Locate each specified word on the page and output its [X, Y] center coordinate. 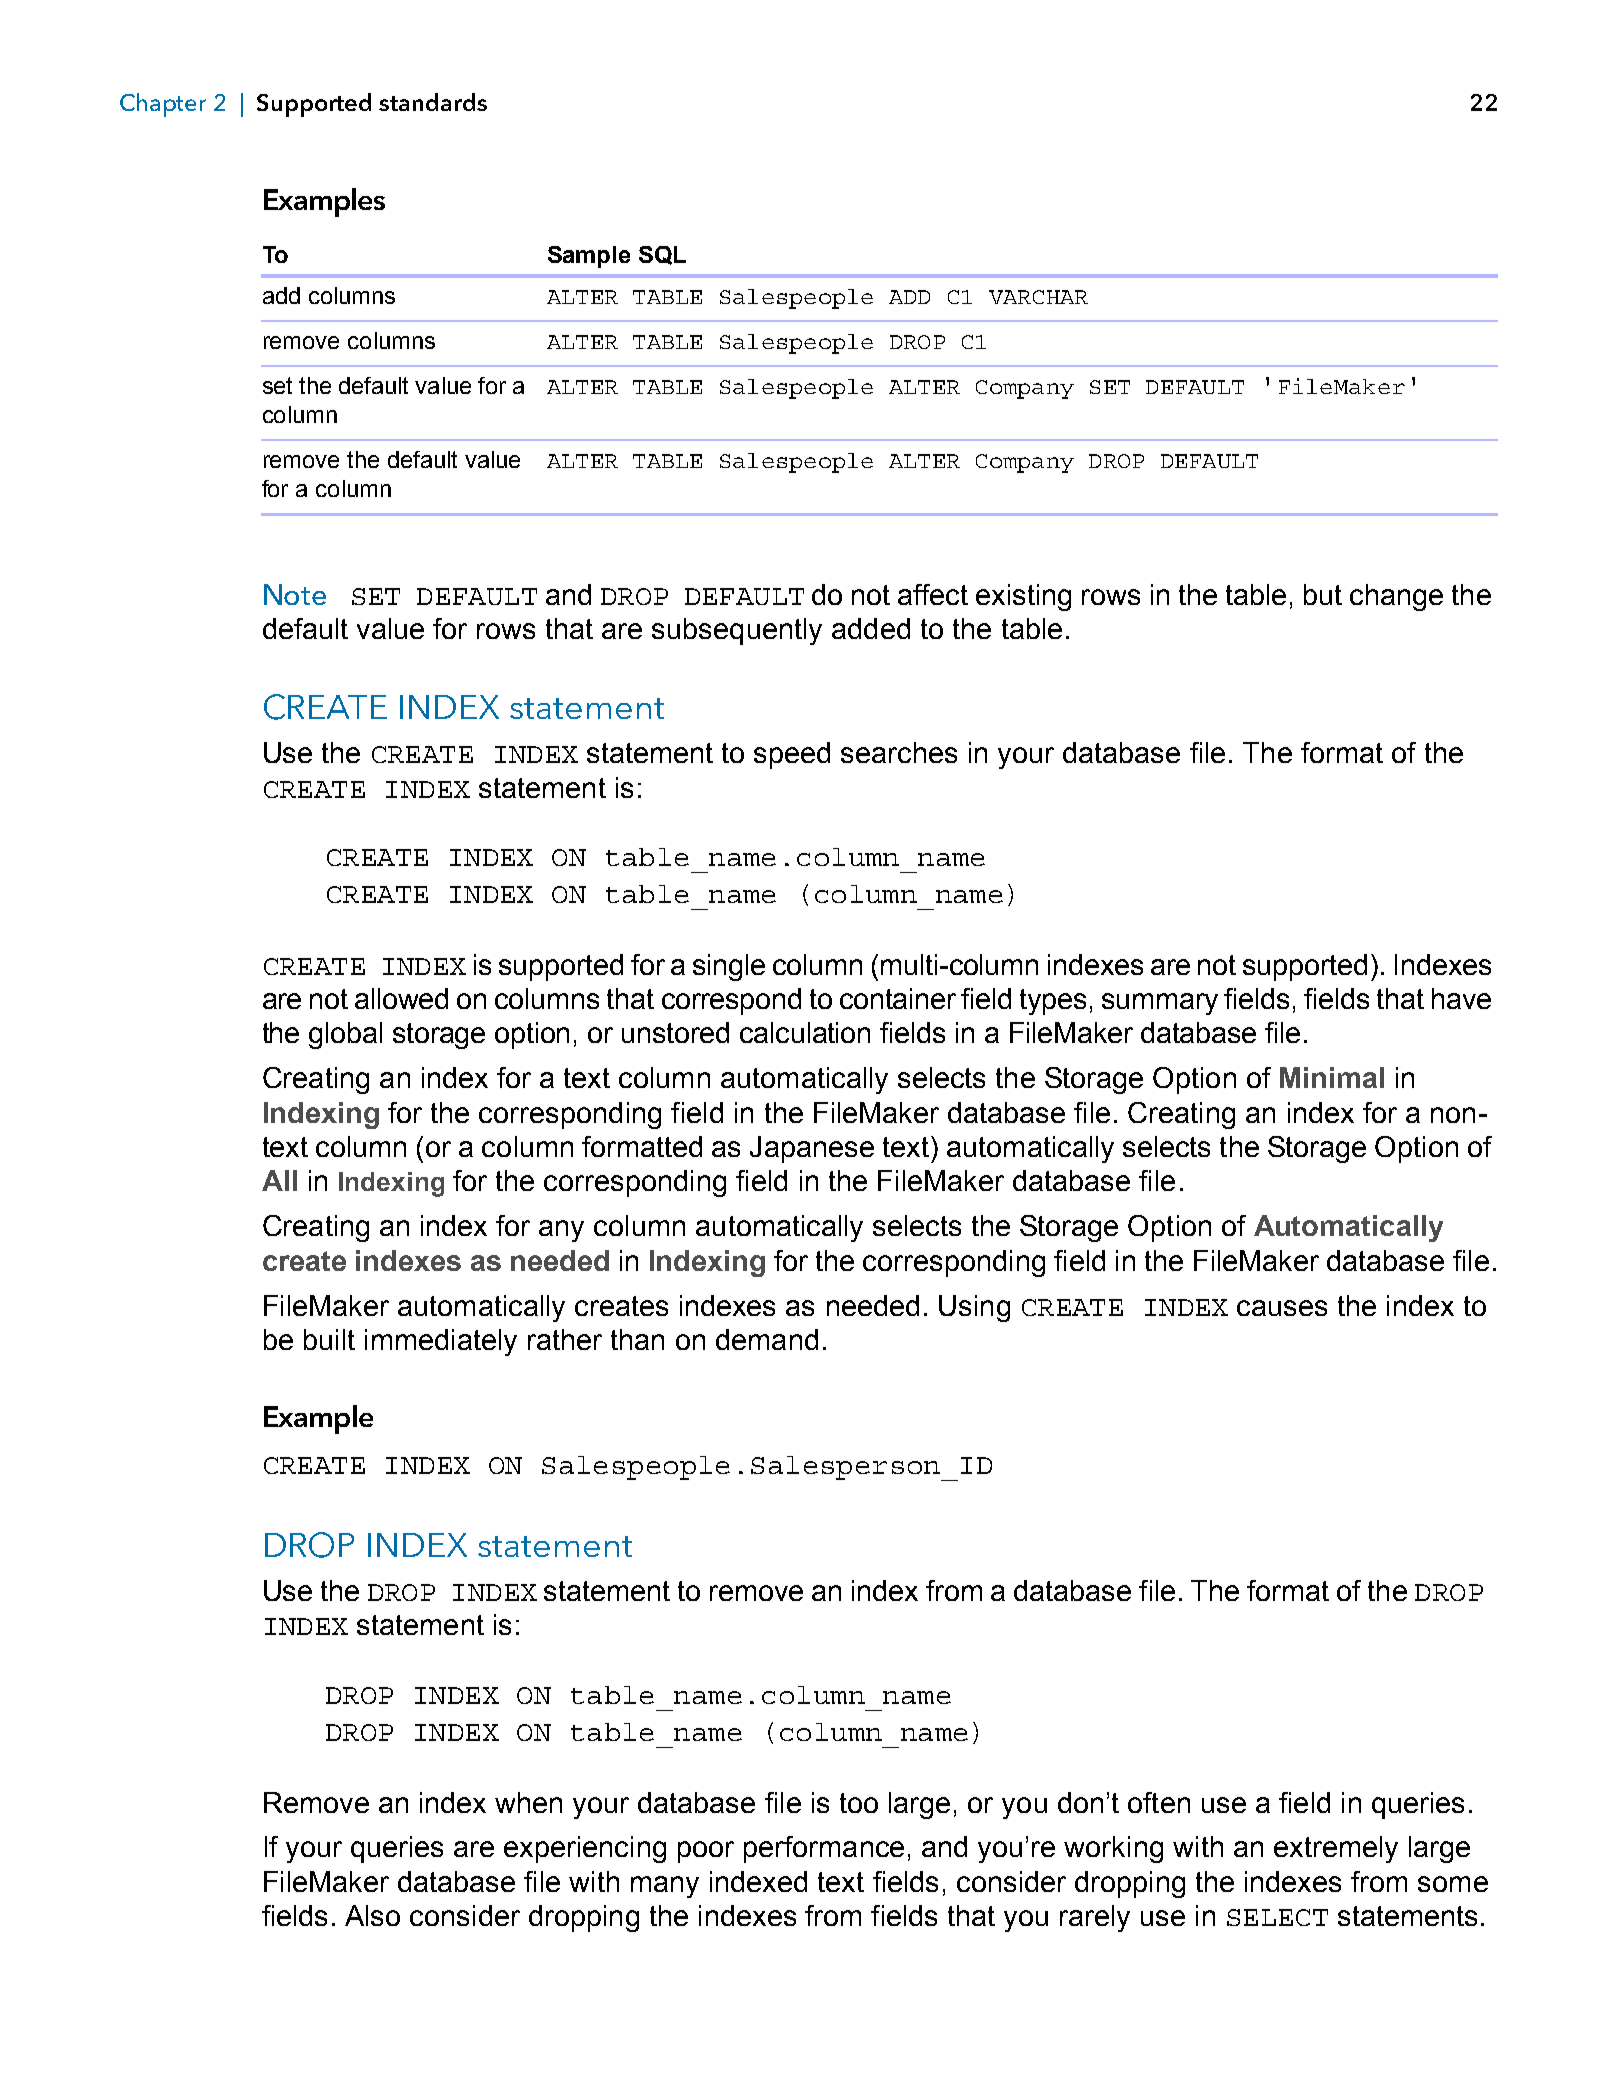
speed [792, 755]
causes [1282, 1308]
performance [824, 1849]
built [329, 1339]
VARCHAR [1038, 297]
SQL [662, 255]
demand [767, 1339]
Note [295, 594]
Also [372, 1915]
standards [433, 102]
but [1323, 594]
